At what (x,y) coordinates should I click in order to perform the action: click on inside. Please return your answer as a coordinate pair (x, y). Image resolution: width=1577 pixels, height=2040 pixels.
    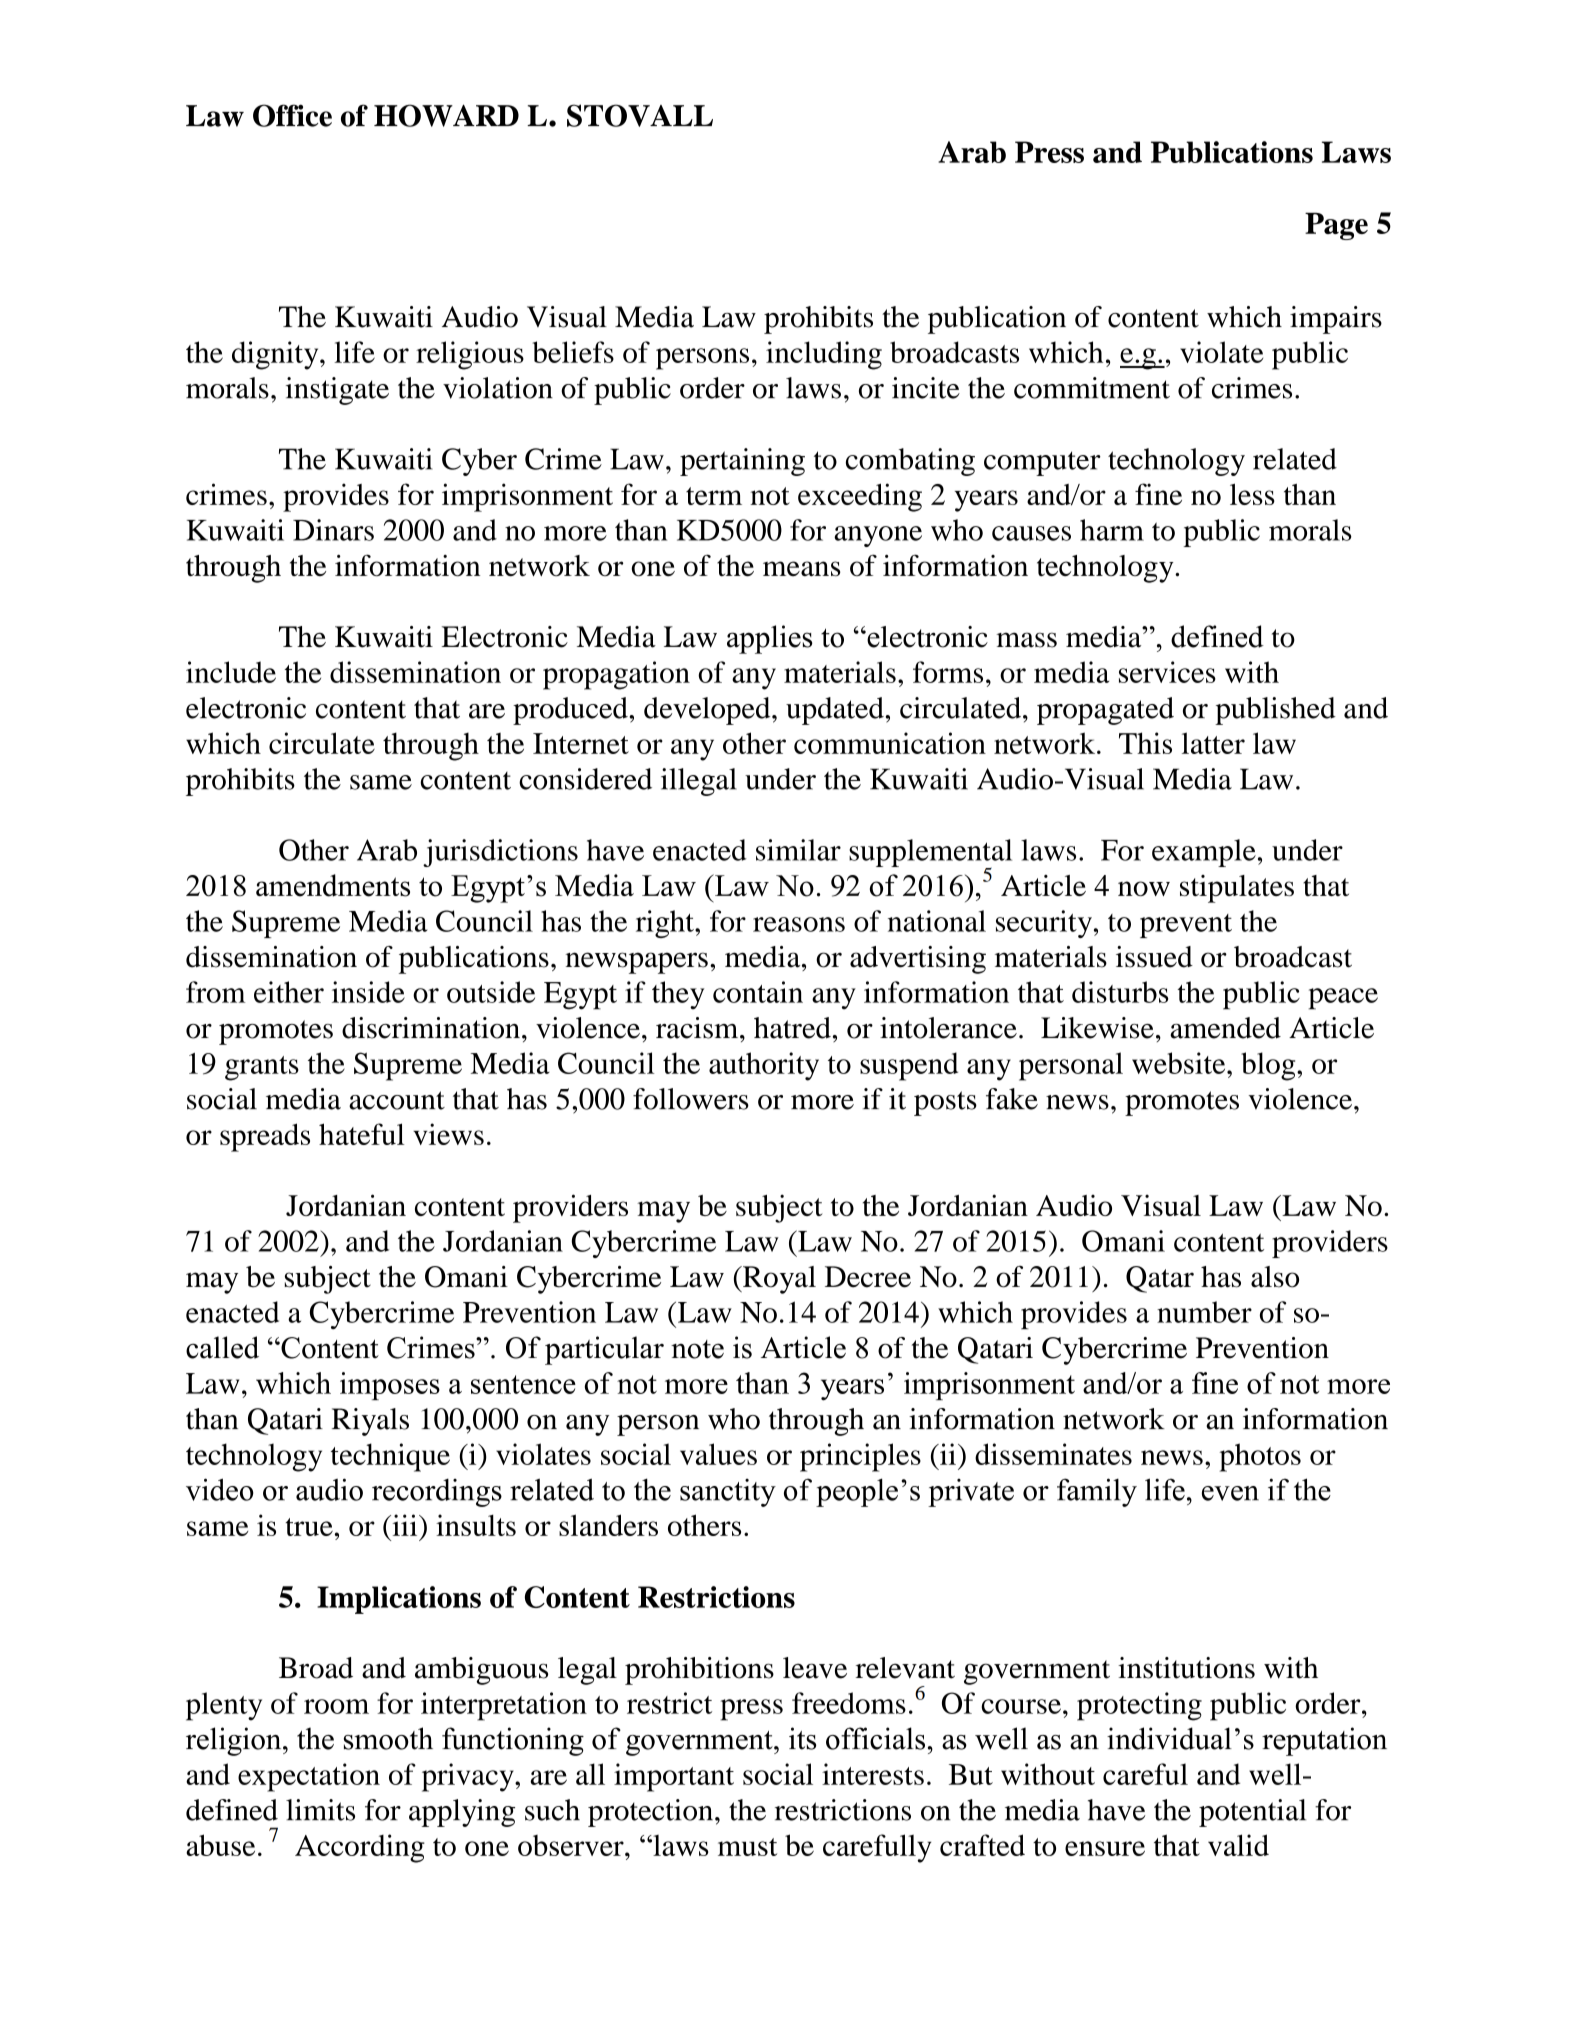
    Looking at the image, I should click on (368, 992).
